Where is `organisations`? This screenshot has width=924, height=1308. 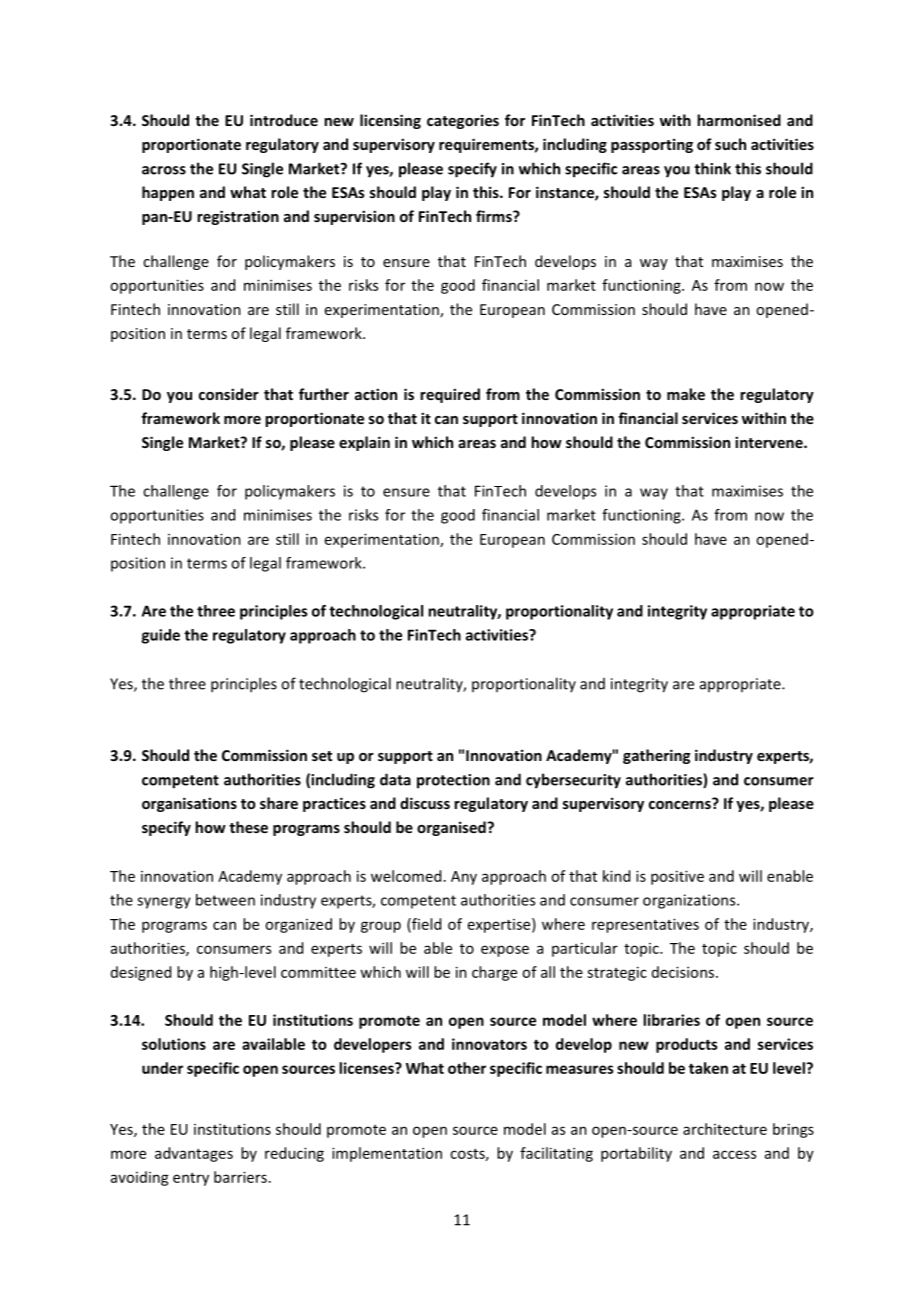
organisations is located at coordinates (189, 804).
